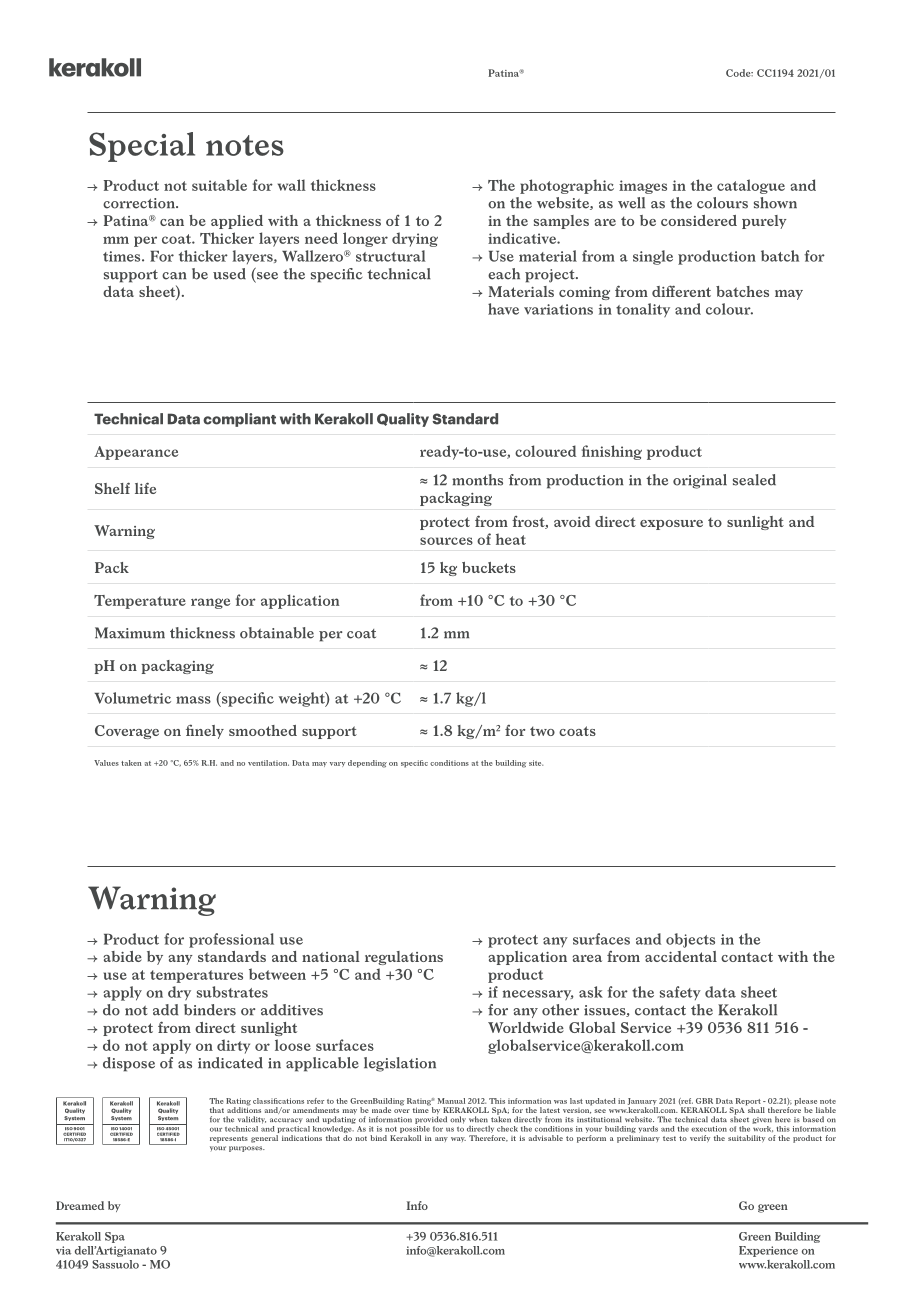 Image resolution: width=924 pixels, height=1308 pixels. Describe the element at coordinates (446, 541) in the screenshot. I see `sources` at that location.
